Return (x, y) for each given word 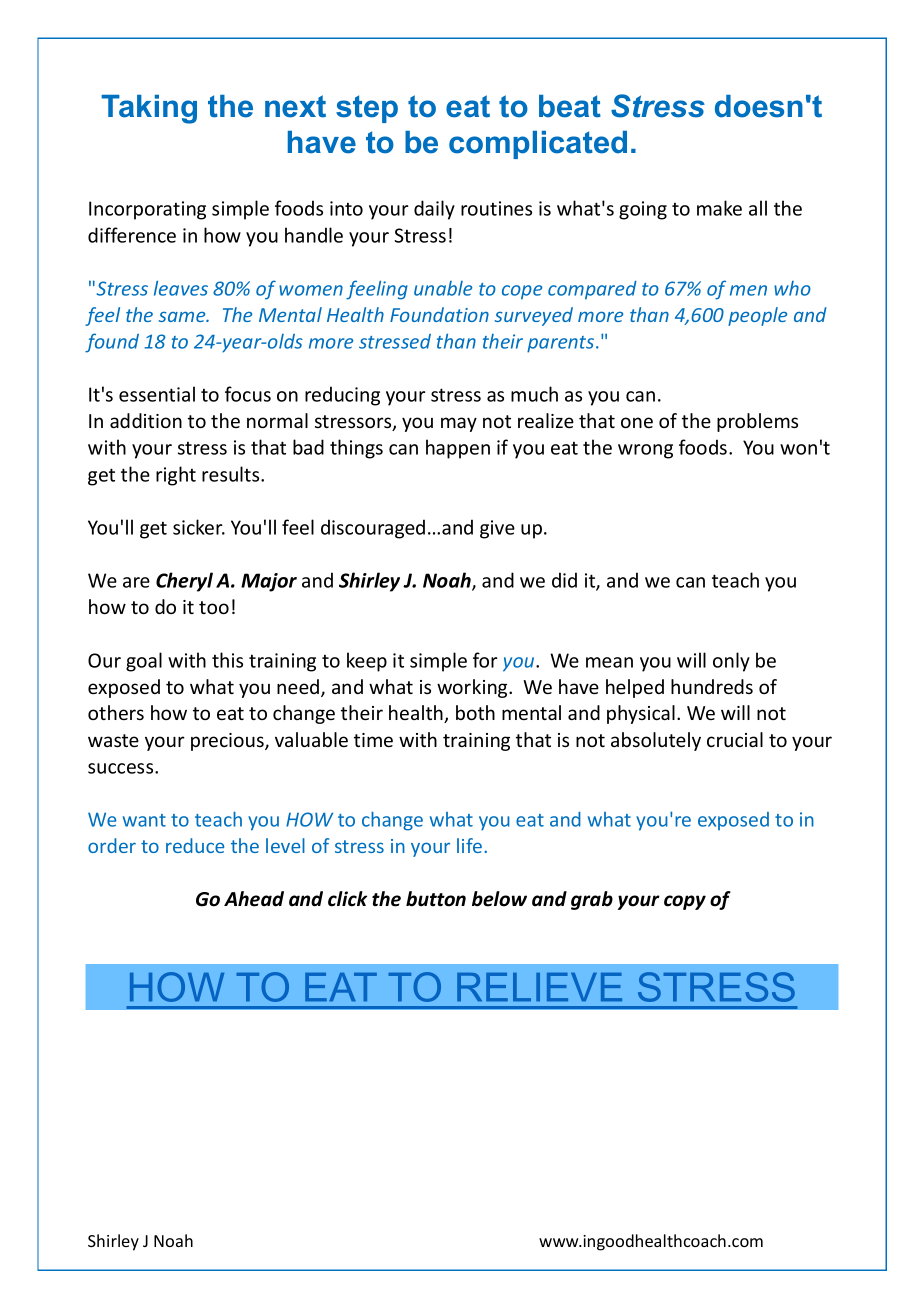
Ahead (254, 899)
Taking (149, 109)
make (719, 208)
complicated (538, 145)
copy (685, 902)
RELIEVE (539, 987)
